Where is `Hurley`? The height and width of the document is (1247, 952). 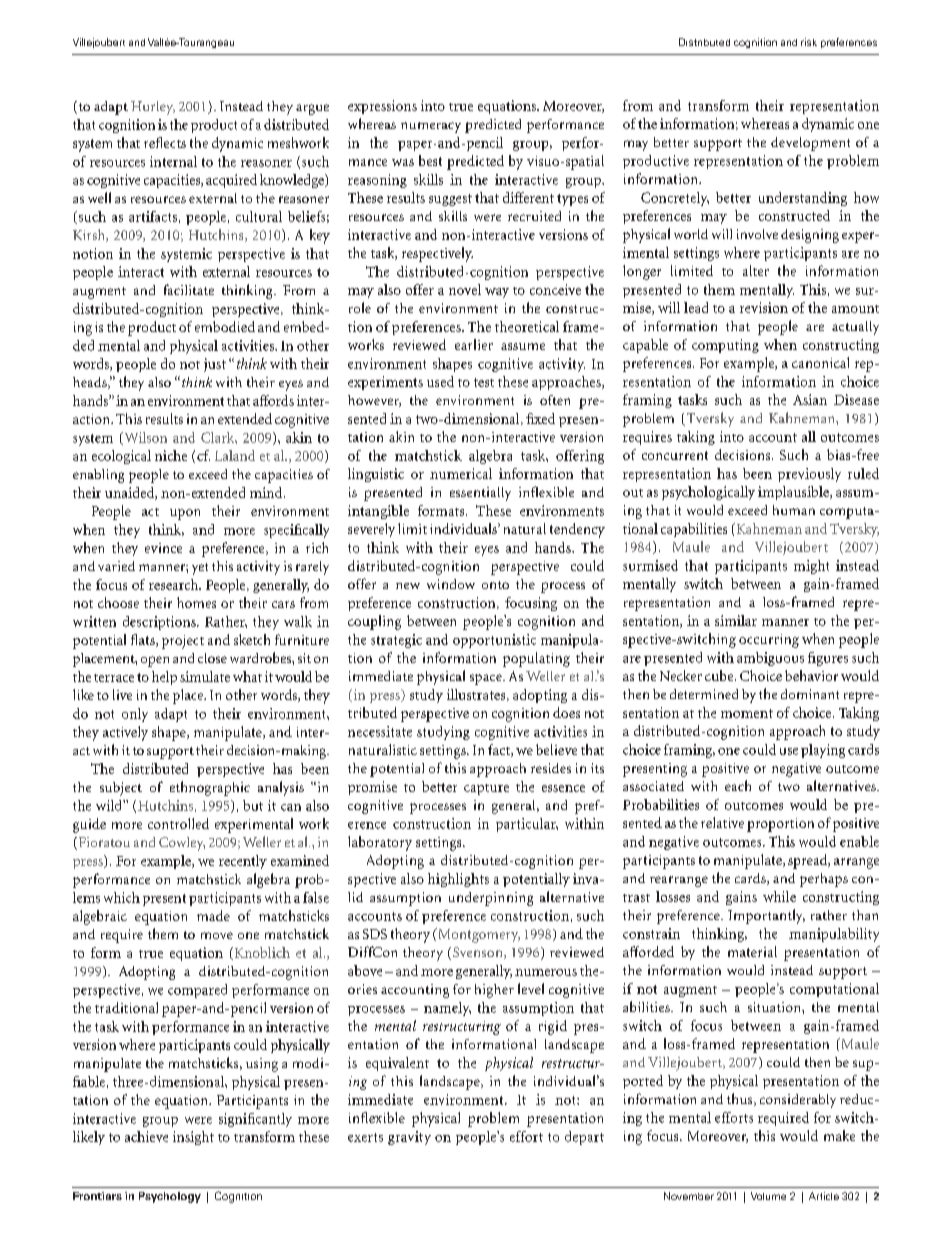 Hurley is located at coordinates (153, 108).
